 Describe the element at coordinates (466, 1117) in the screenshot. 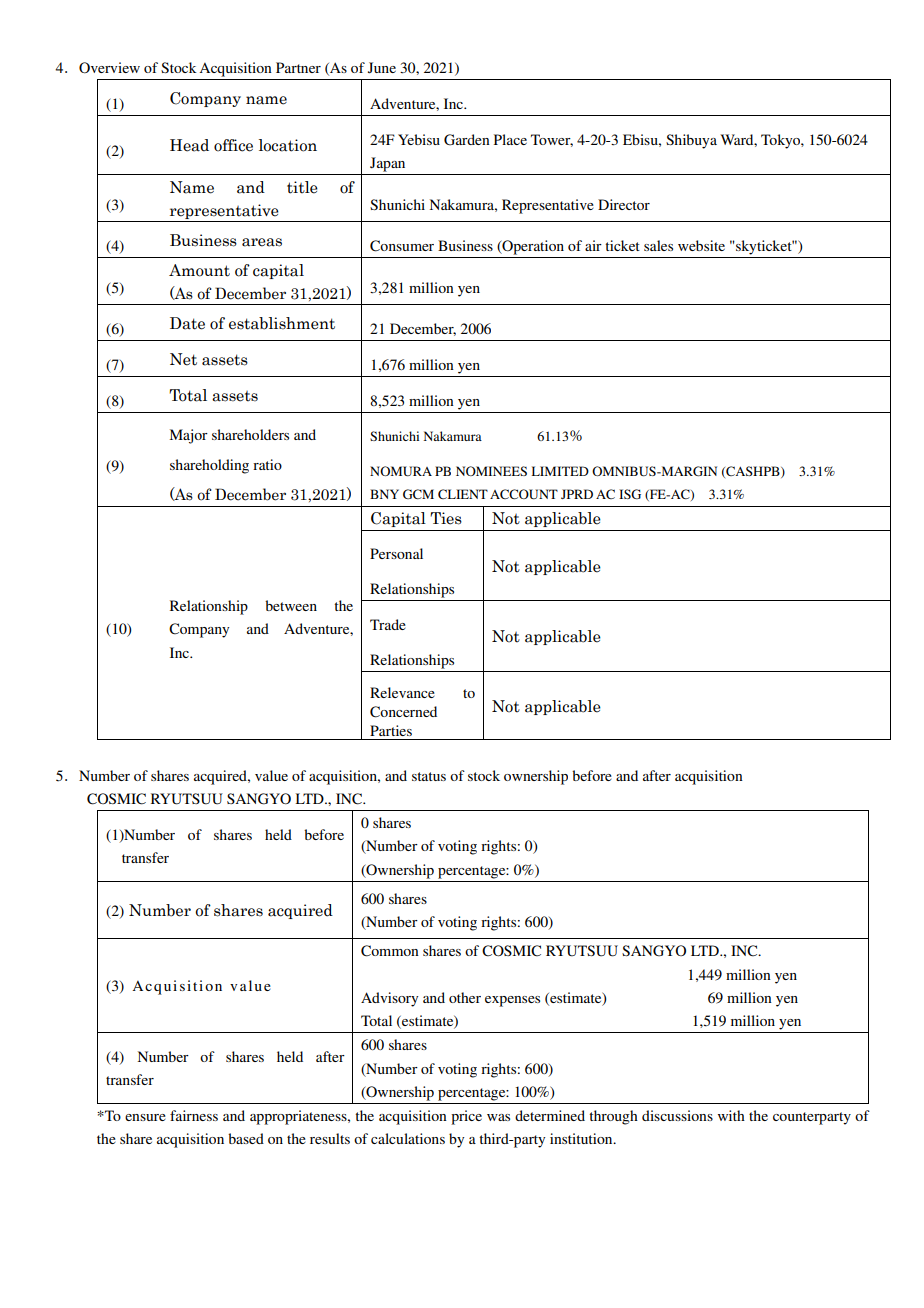

I see `price` at that location.
